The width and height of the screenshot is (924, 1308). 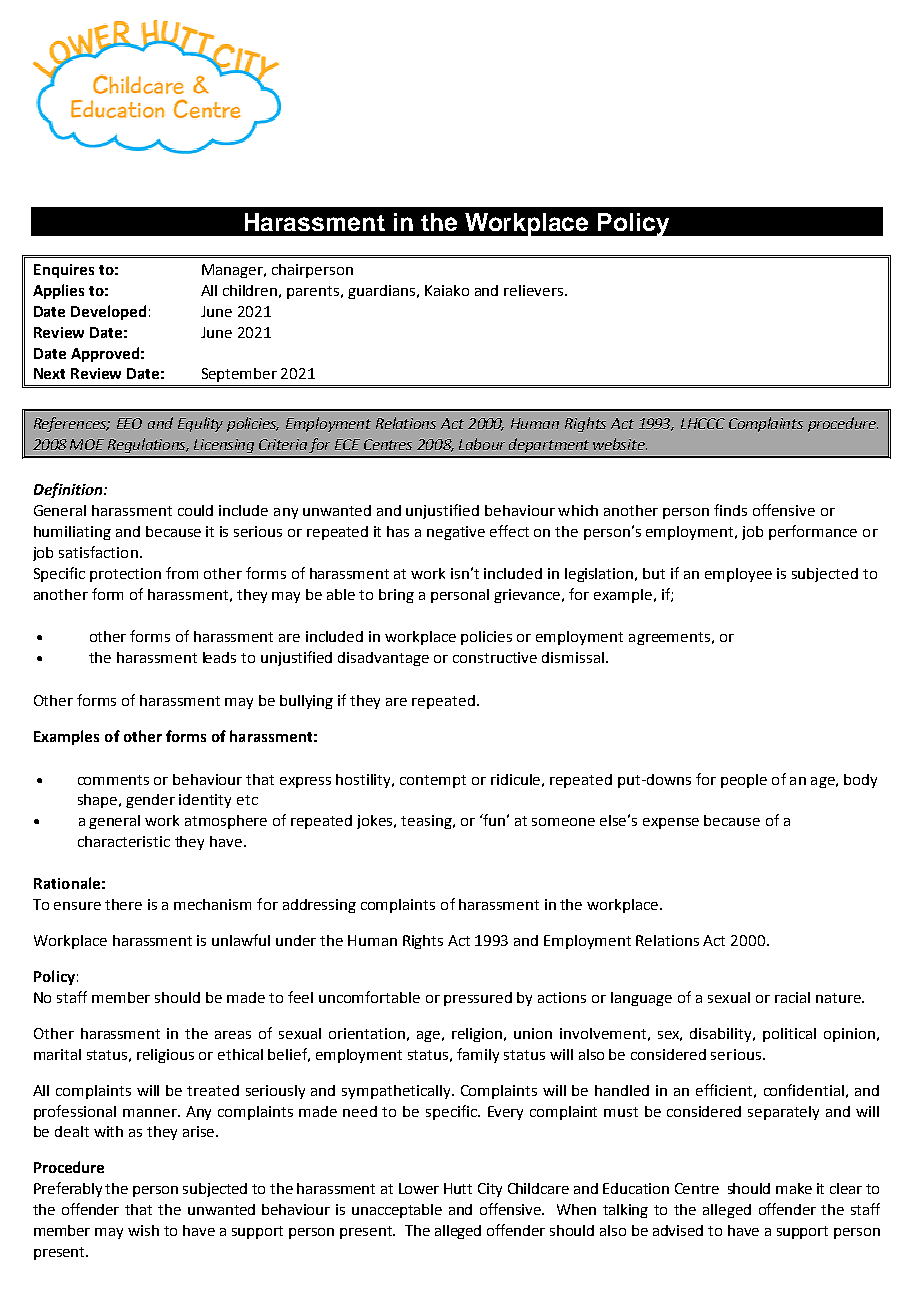 What do you see at coordinates (458, 1188) in the screenshot?
I see `Hutt` at bounding box center [458, 1188].
